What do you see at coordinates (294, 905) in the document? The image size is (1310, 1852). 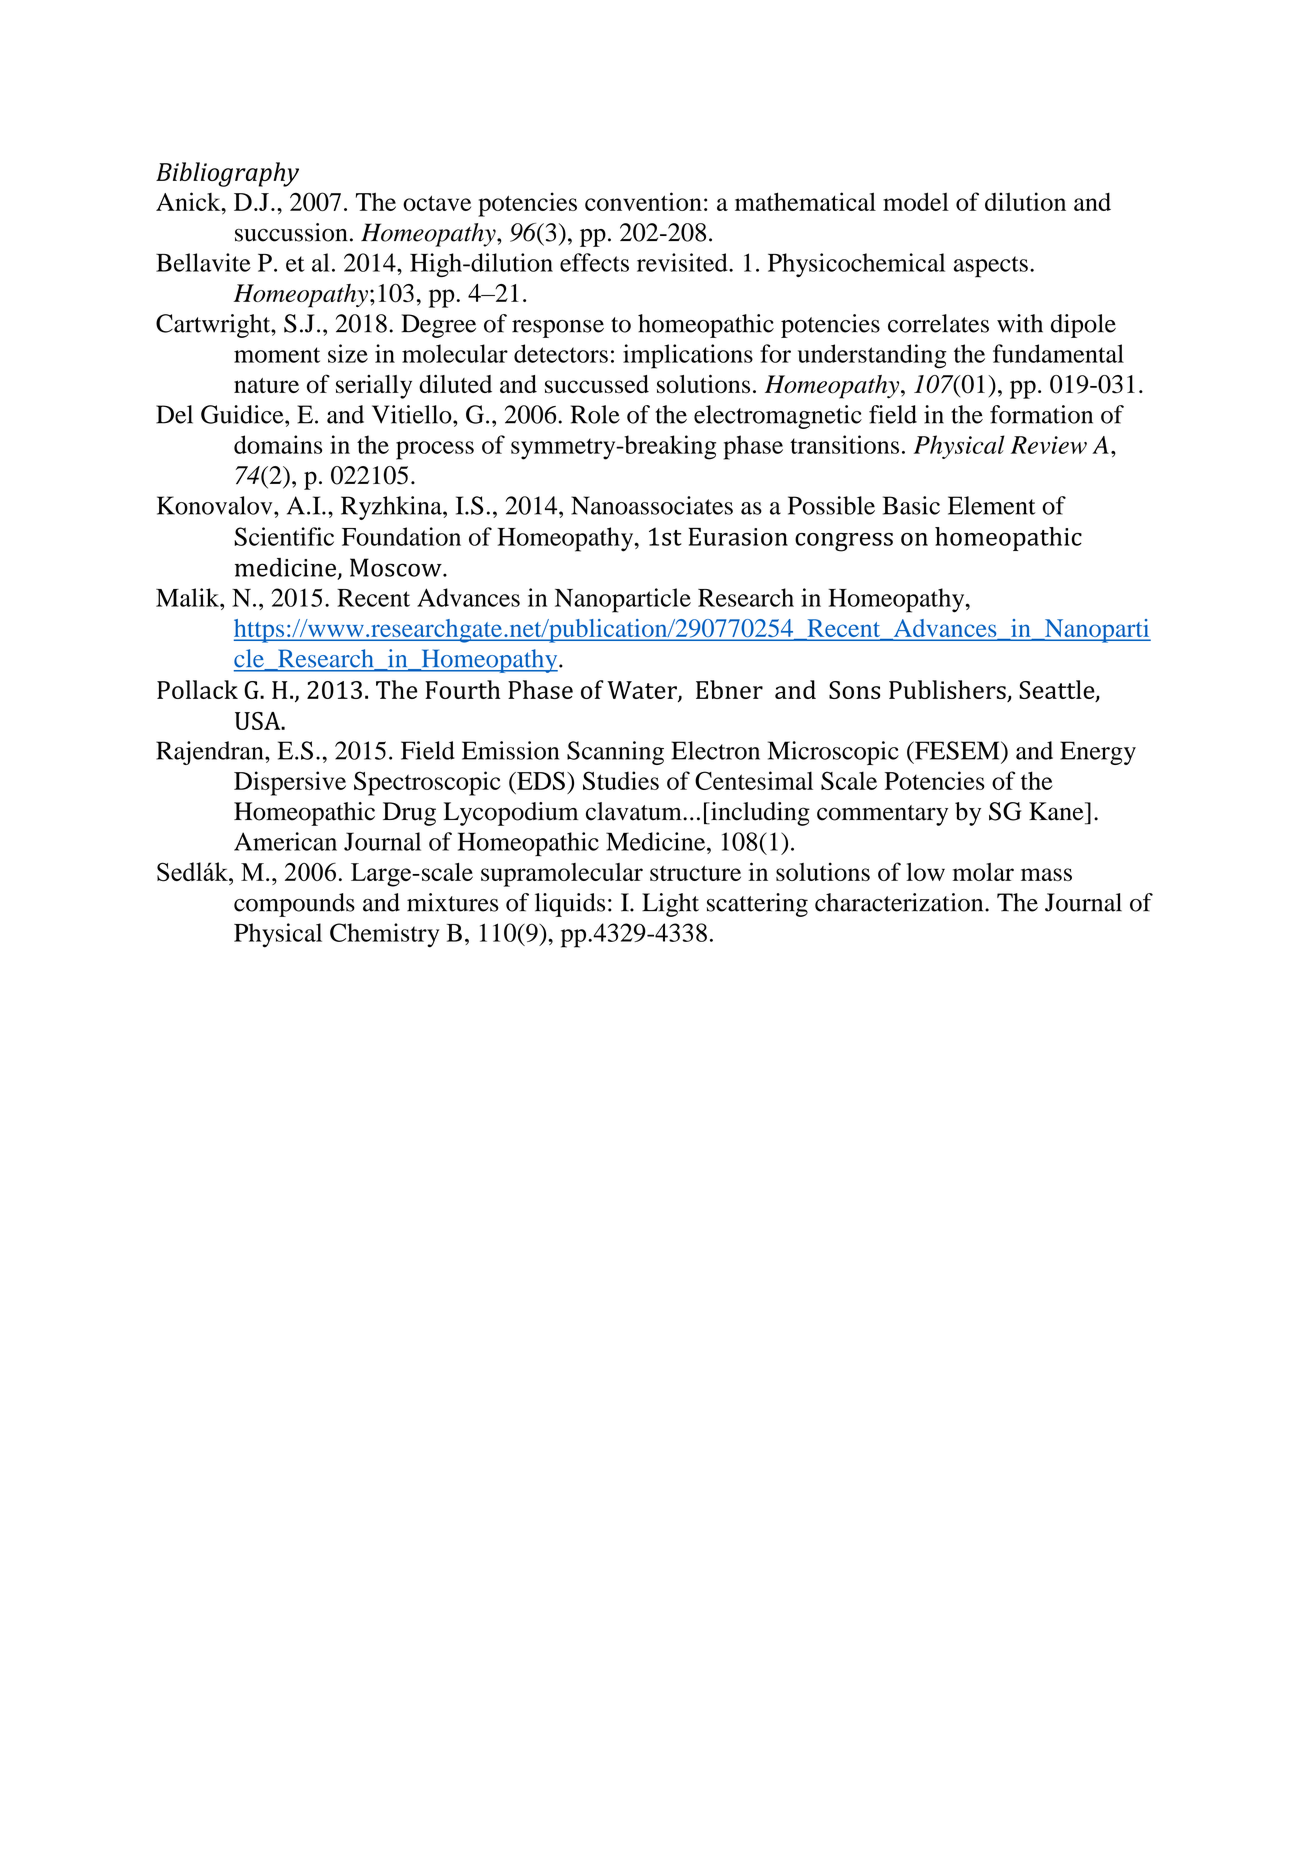 I see `compounds` at bounding box center [294, 905].
